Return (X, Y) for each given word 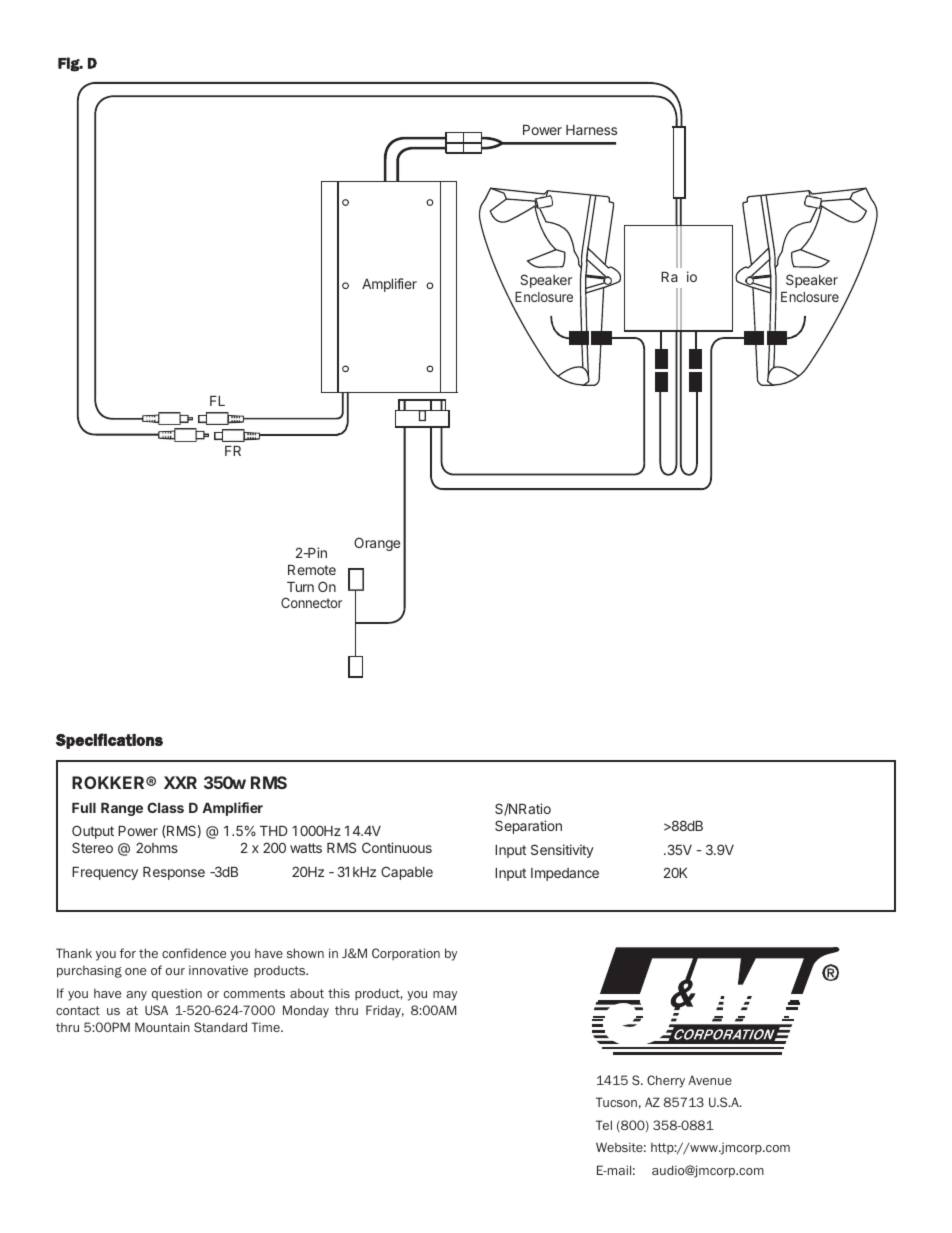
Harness (591, 130)
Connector (311, 602)
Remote (312, 570)
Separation (528, 827)
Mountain (162, 1027)
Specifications (109, 741)
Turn (300, 587)
